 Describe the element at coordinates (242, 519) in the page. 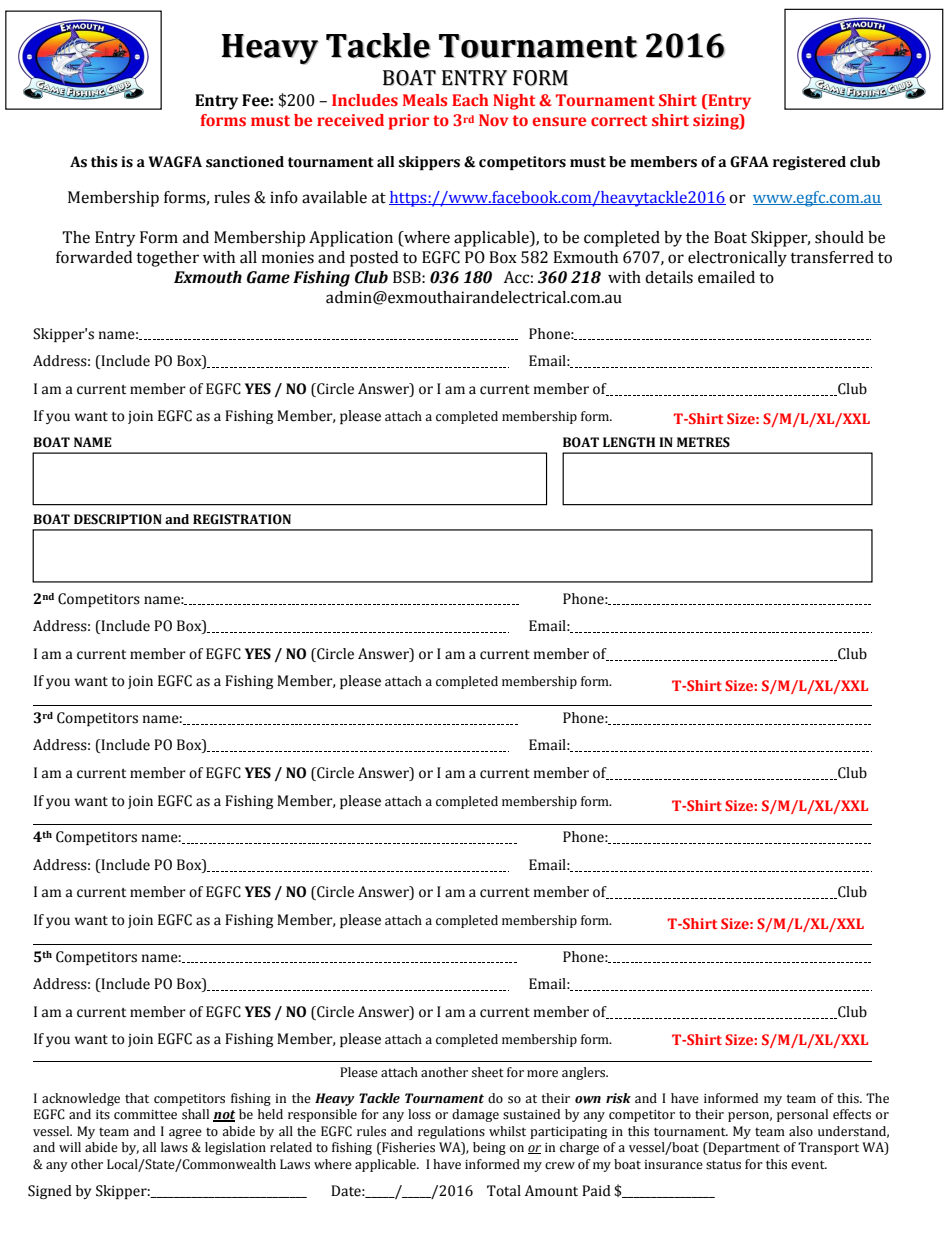

I see `REGISTRATION` at that location.
